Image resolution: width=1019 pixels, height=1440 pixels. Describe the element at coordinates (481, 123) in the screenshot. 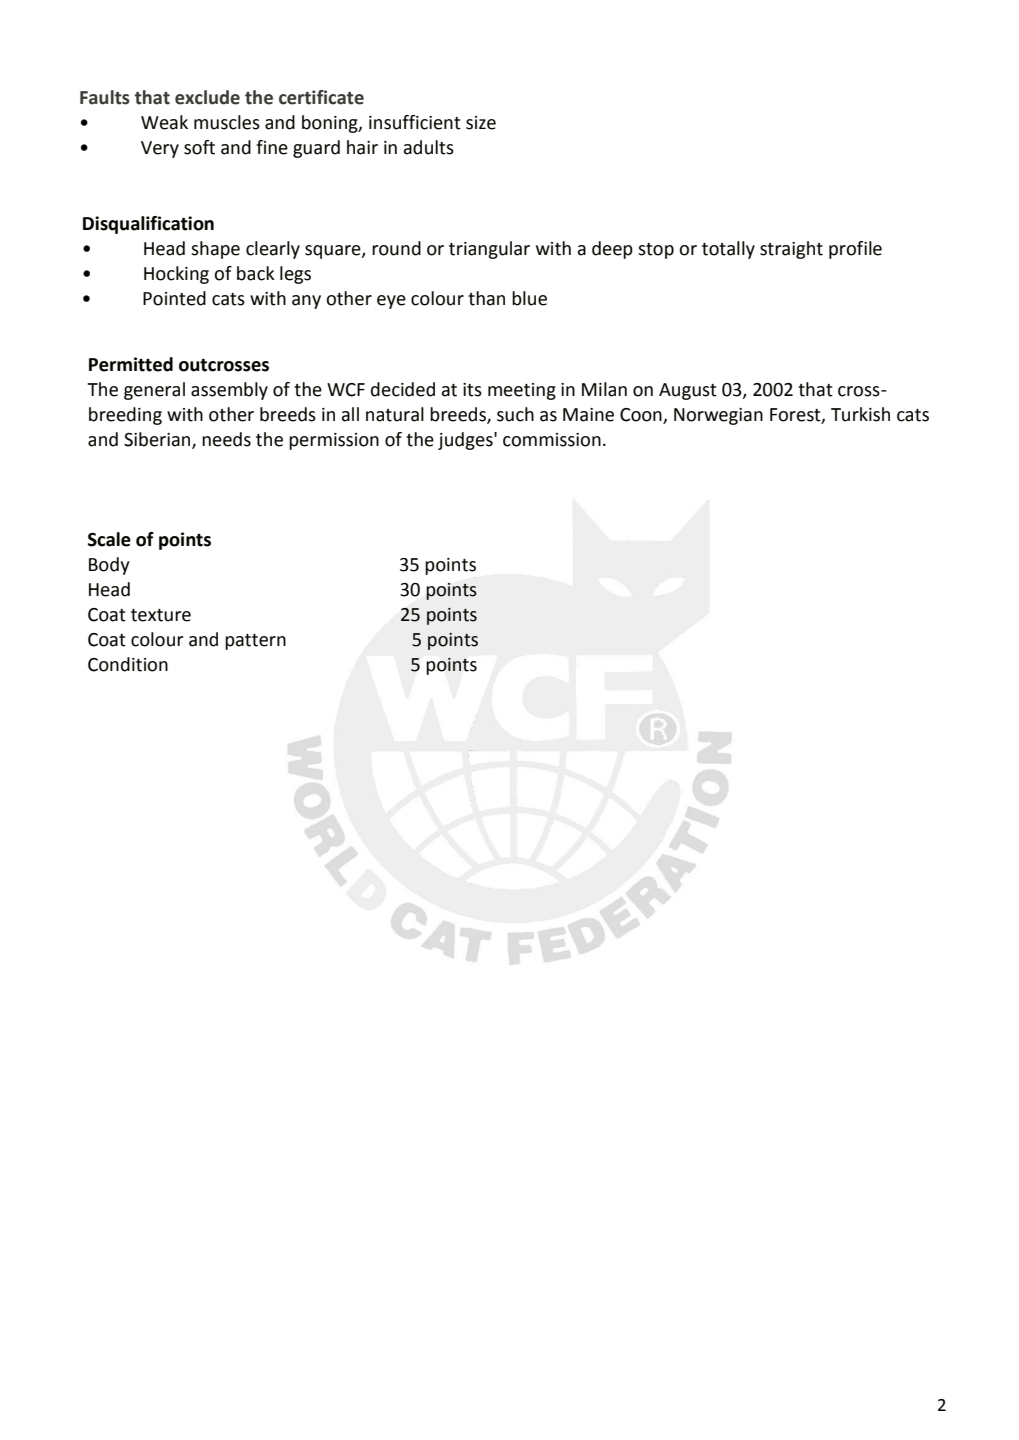

I see `size` at that location.
